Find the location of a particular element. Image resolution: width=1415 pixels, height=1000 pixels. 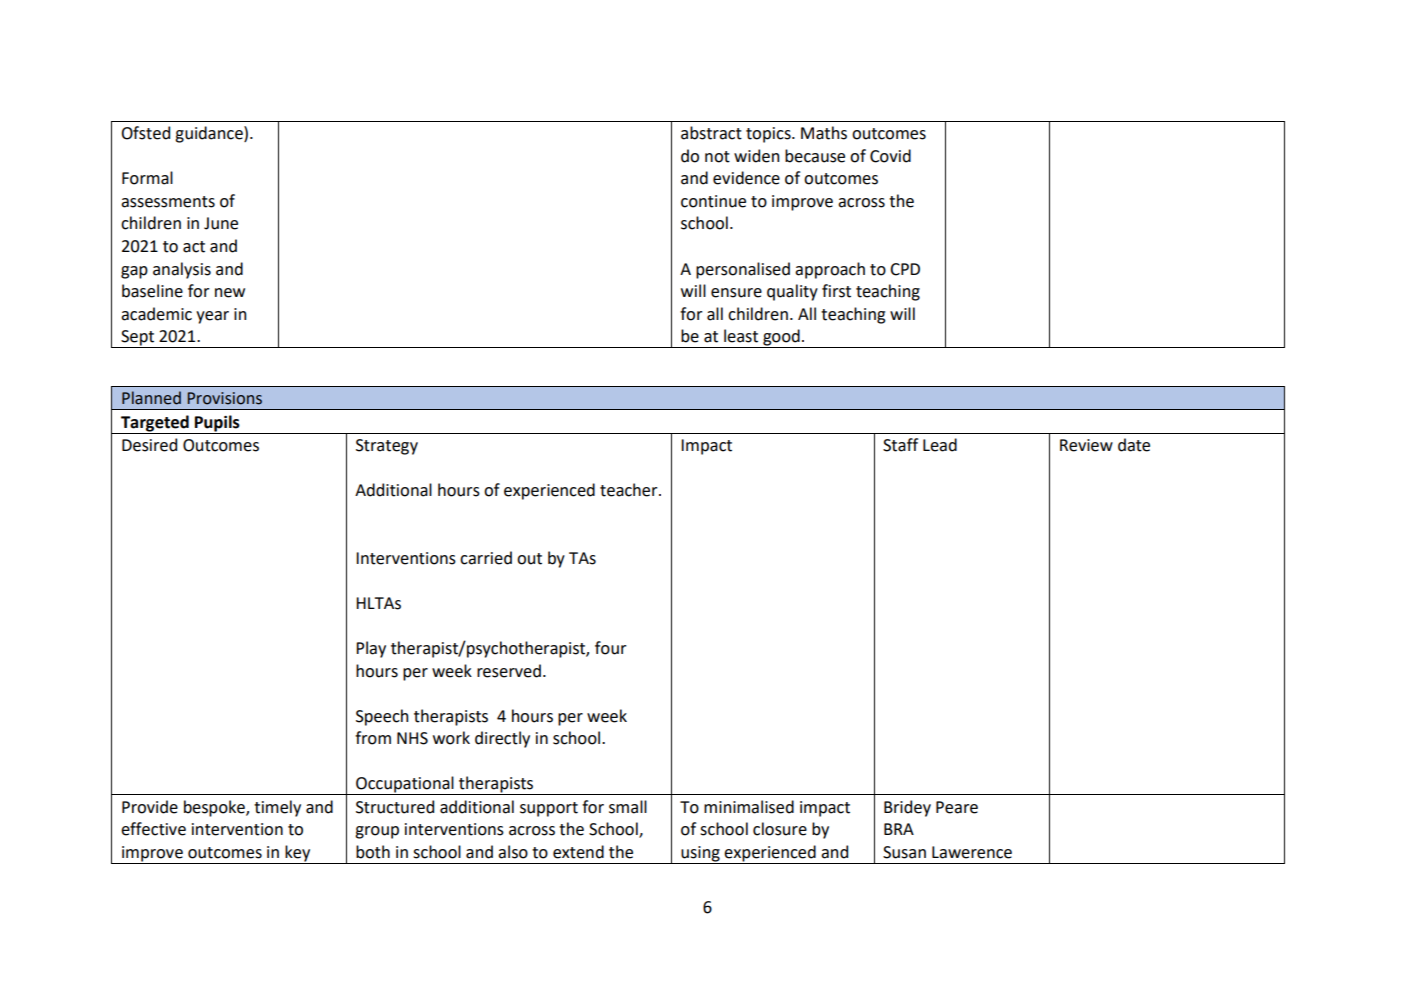

Lead is located at coordinates (940, 445).
